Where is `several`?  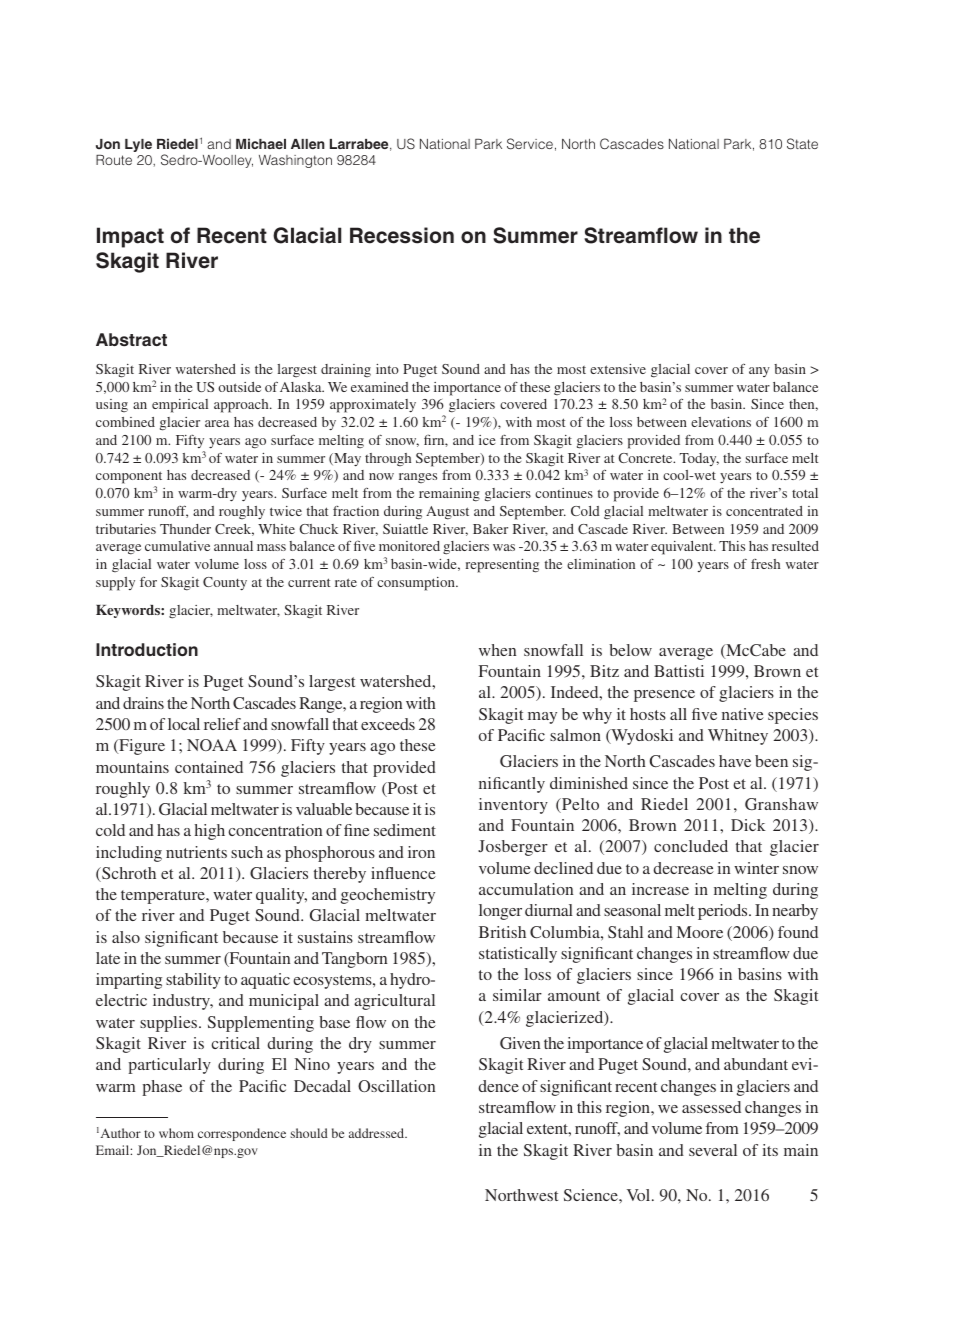
several is located at coordinates (713, 1150).
